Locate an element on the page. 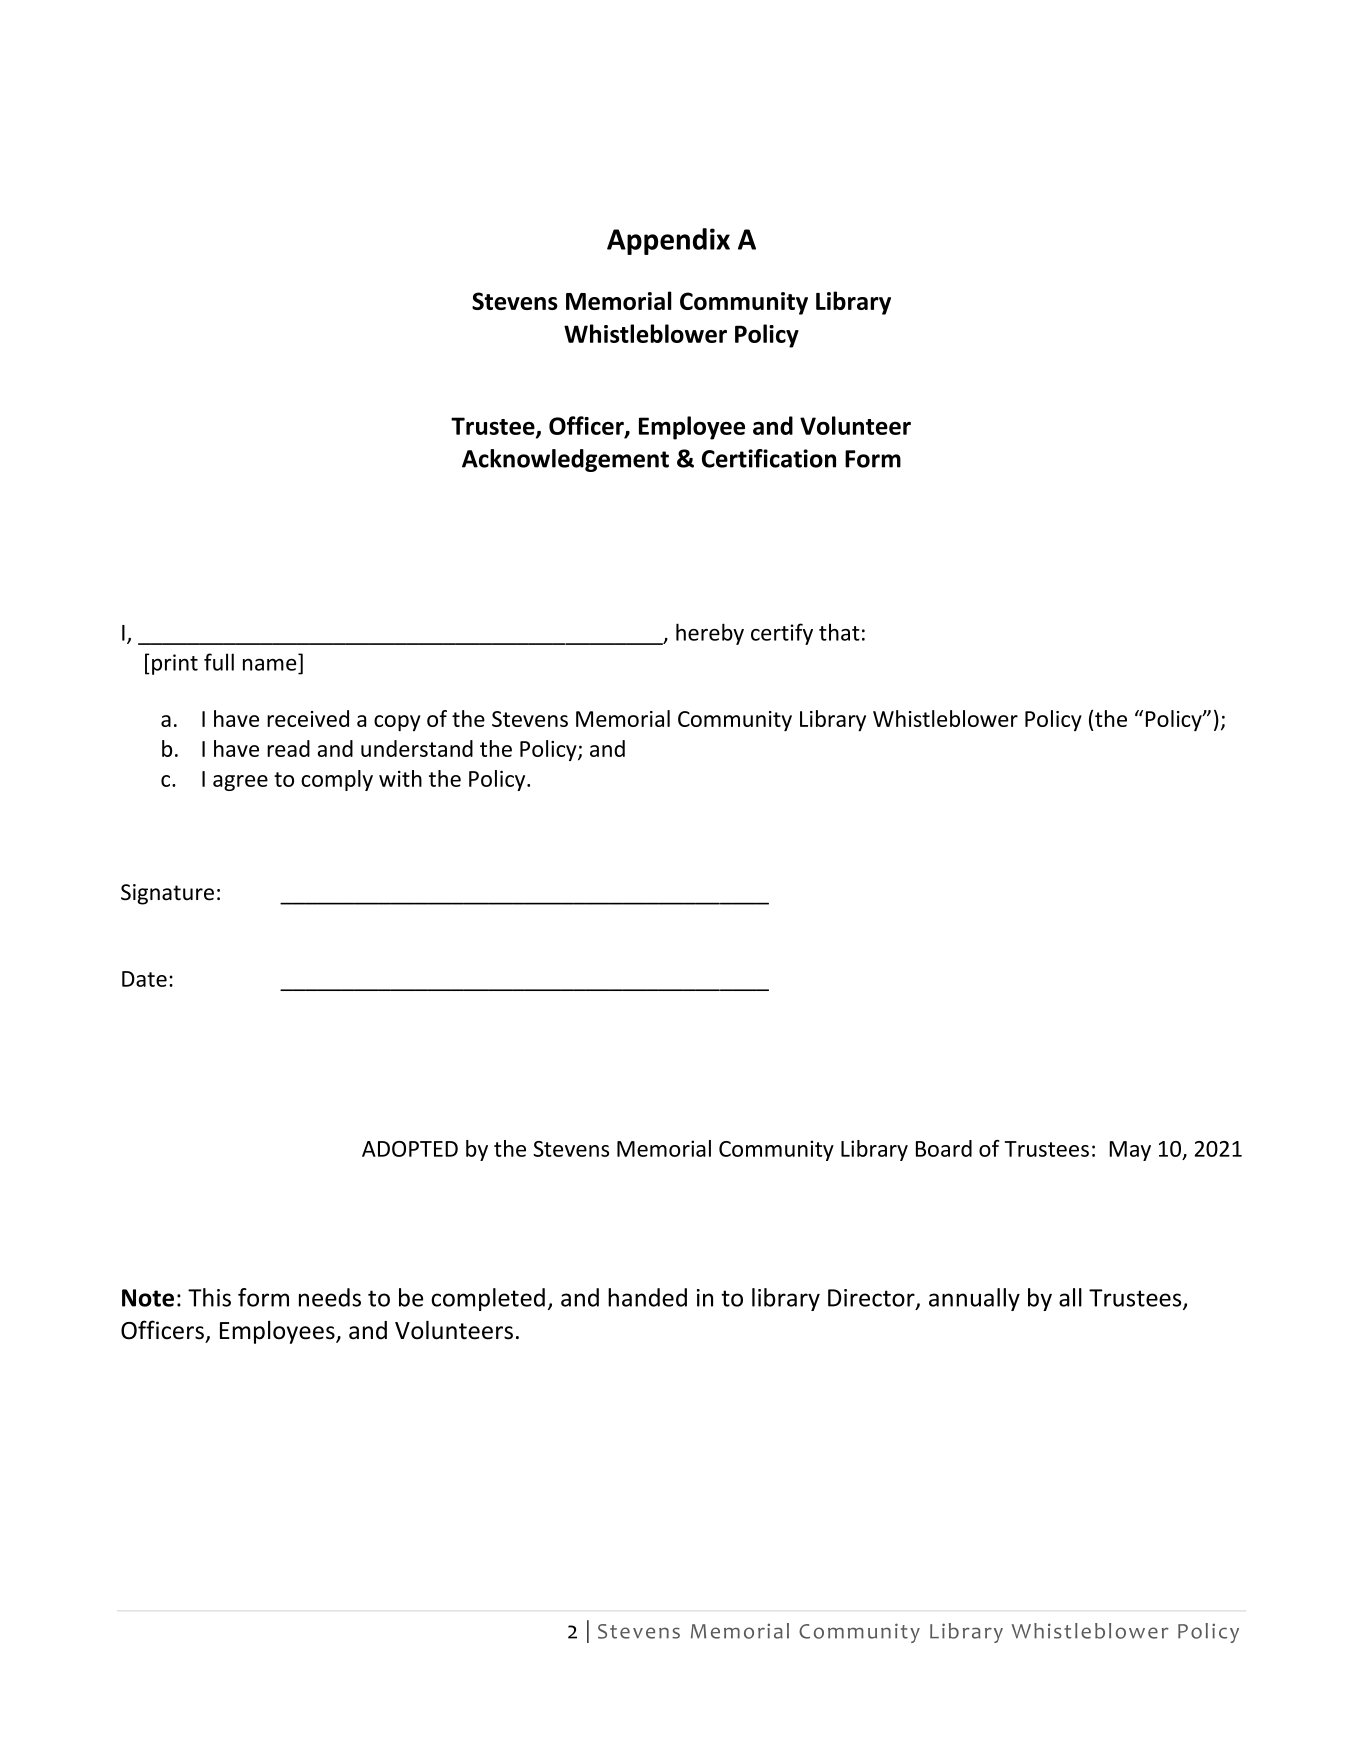 The height and width of the document is (1764, 1363). handed is located at coordinates (647, 1297).
